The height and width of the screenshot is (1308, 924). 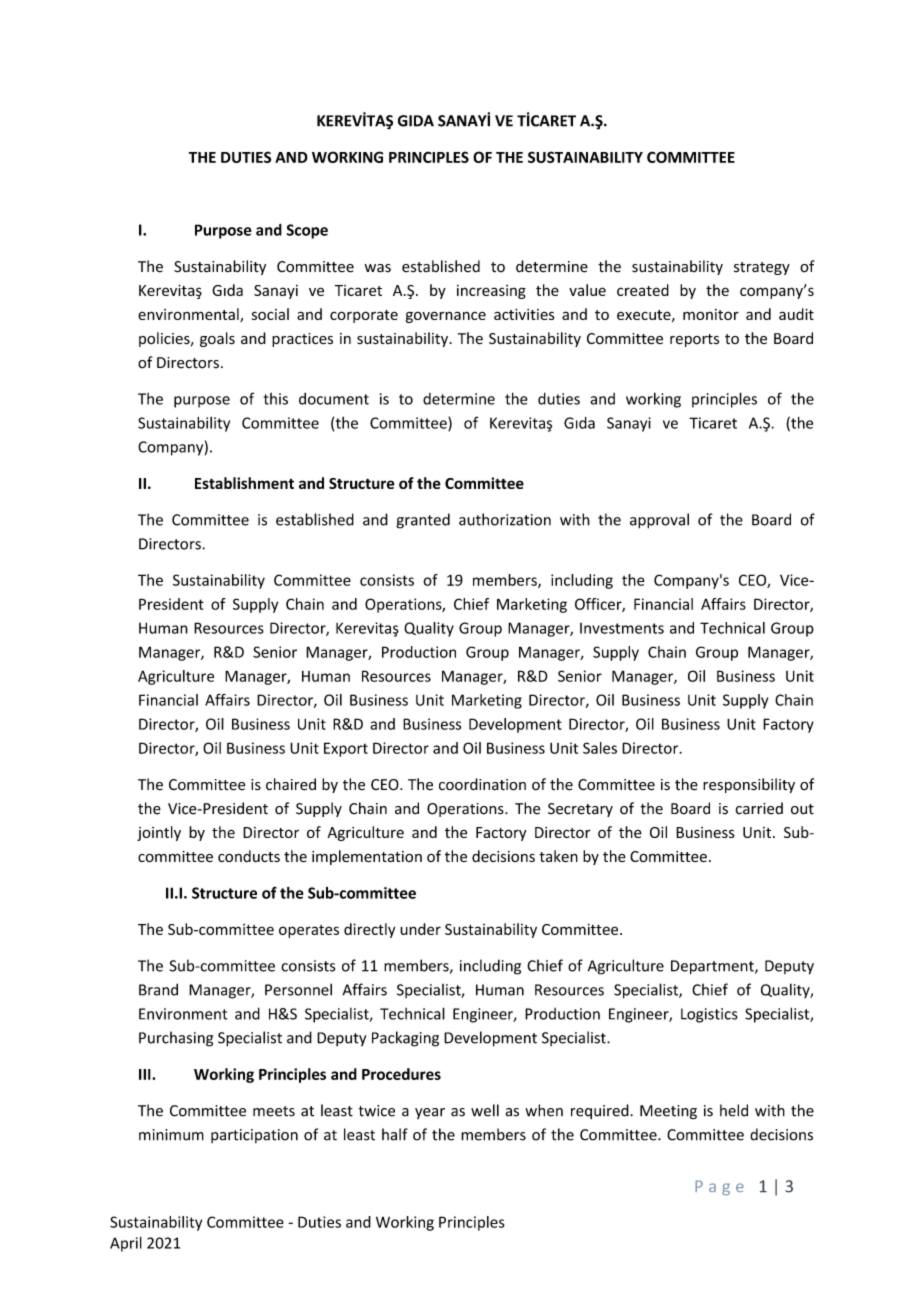 What do you see at coordinates (270, 314) in the screenshot?
I see `social` at bounding box center [270, 314].
